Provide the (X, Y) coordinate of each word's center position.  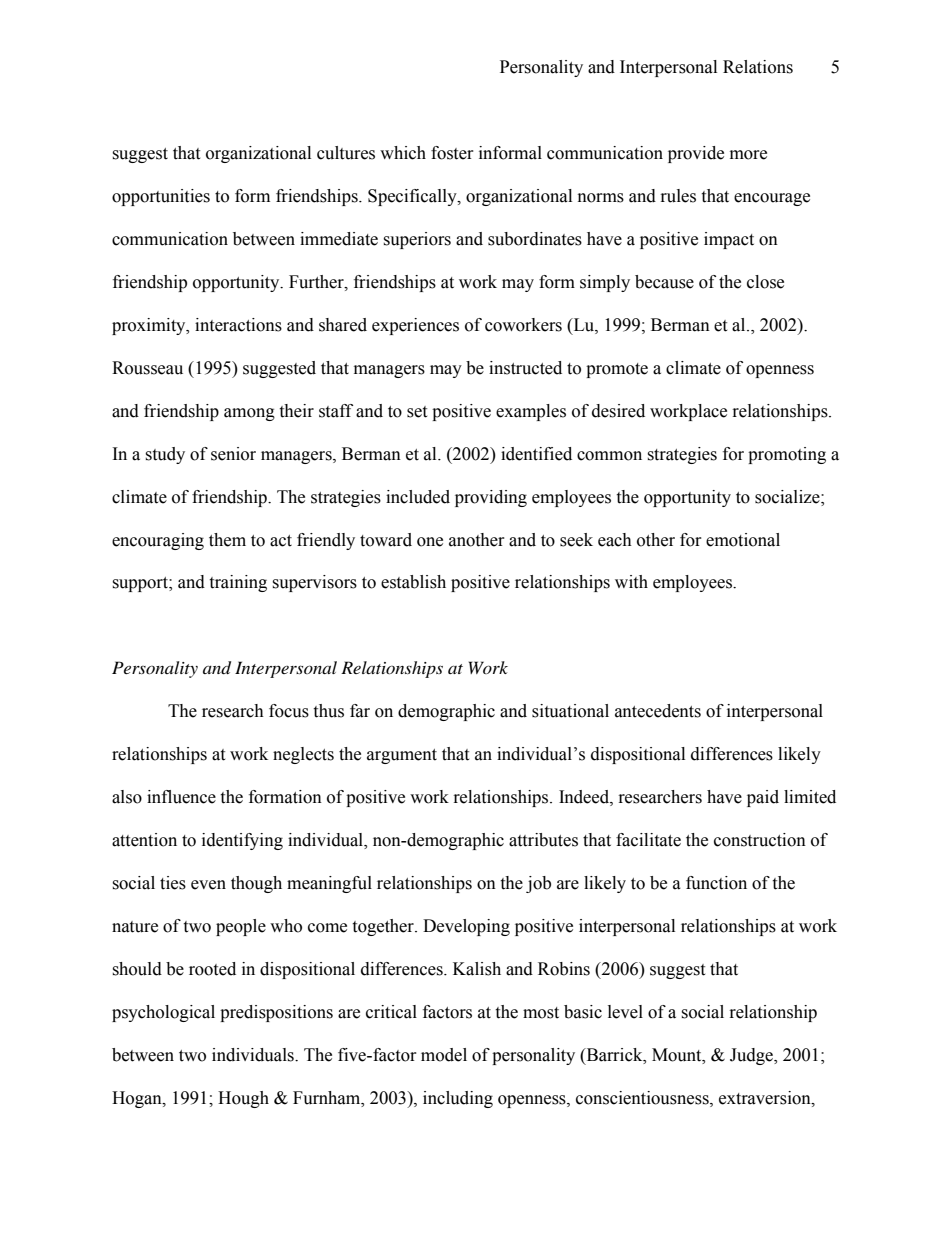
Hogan (138, 1099)
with (631, 582)
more (748, 155)
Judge (752, 1056)
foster (452, 153)
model (444, 1055)
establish (413, 582)
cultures (346, 153)
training (238, 583)
